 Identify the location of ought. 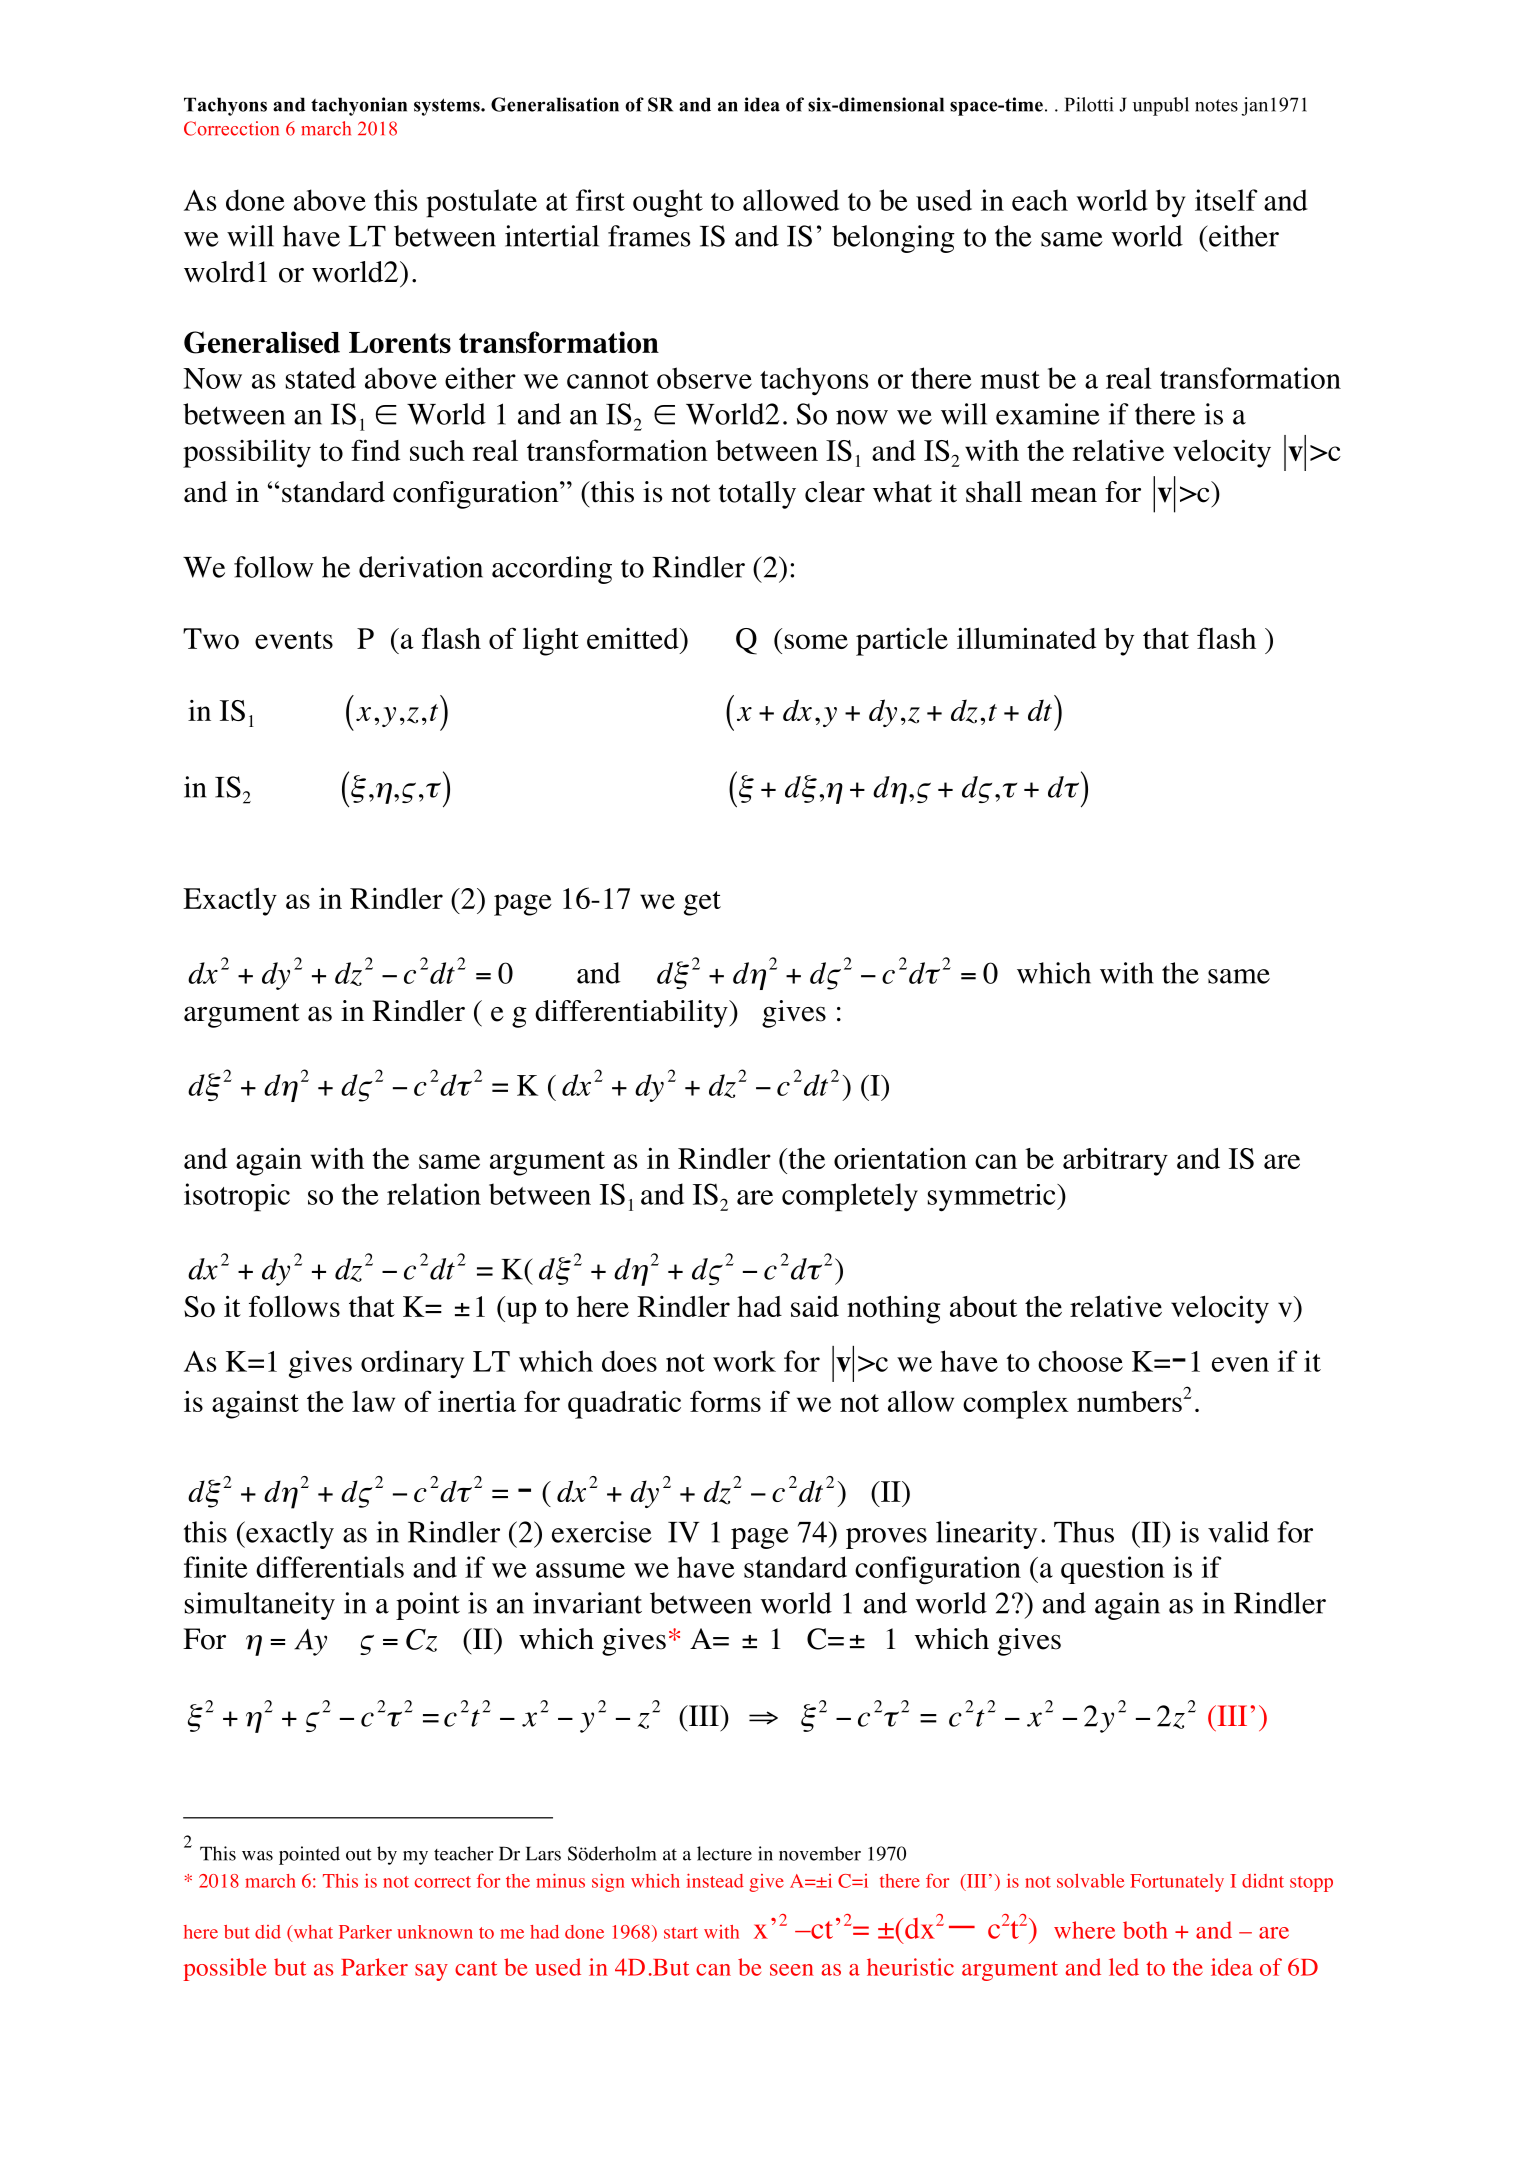
(668, 203).
